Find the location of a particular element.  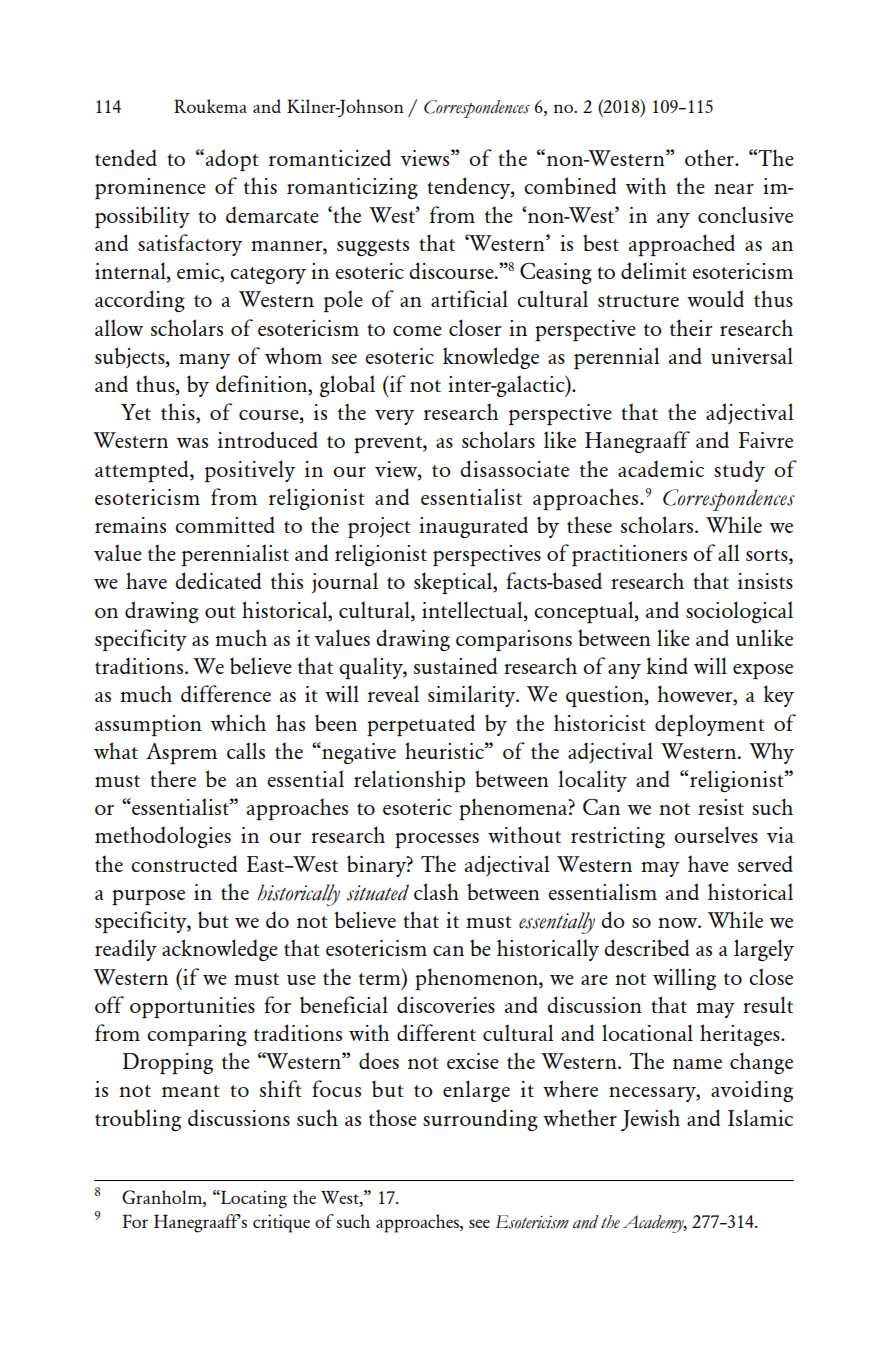

study is located at coordinates (739, 471).
